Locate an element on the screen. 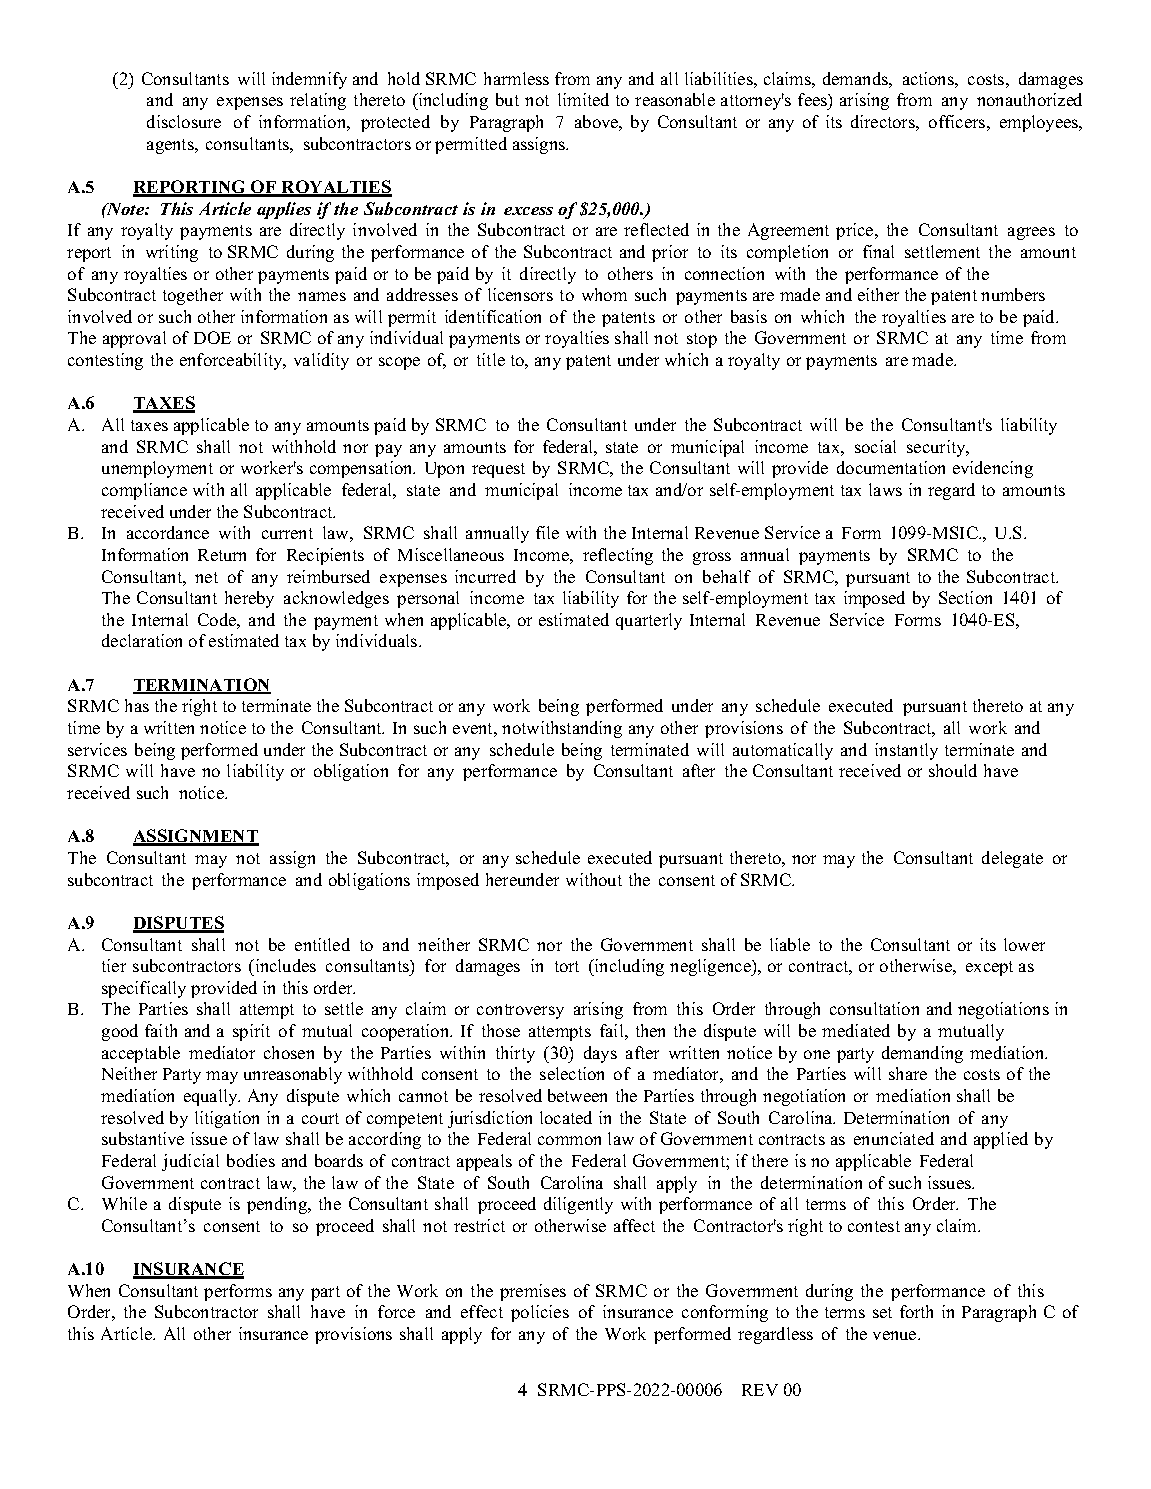 Image resolution: width=1151 pixels, height=1489 pixels. limited is located at coordinates (583, 99).
